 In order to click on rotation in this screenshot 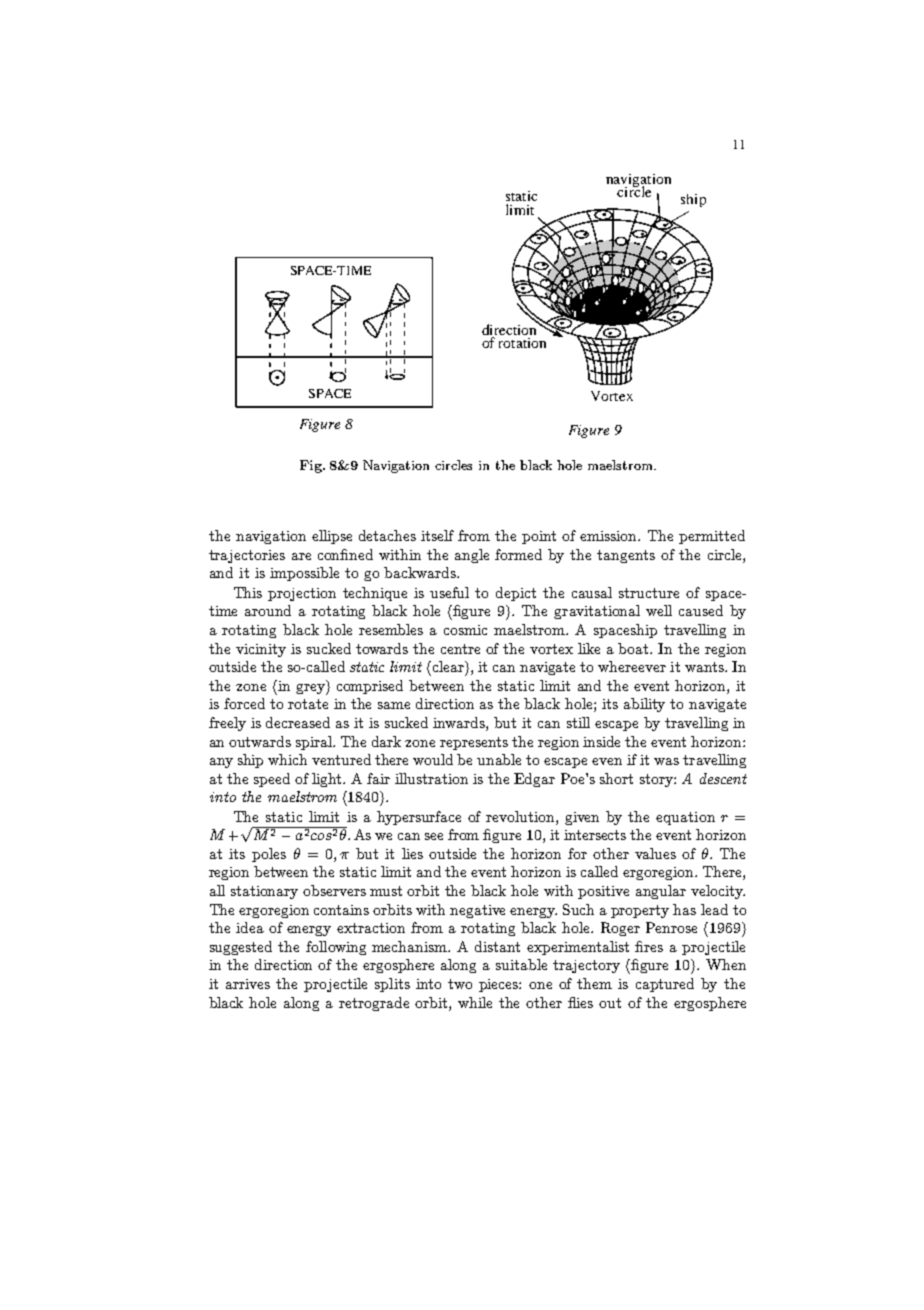, I will do `click(522, 343)`.
